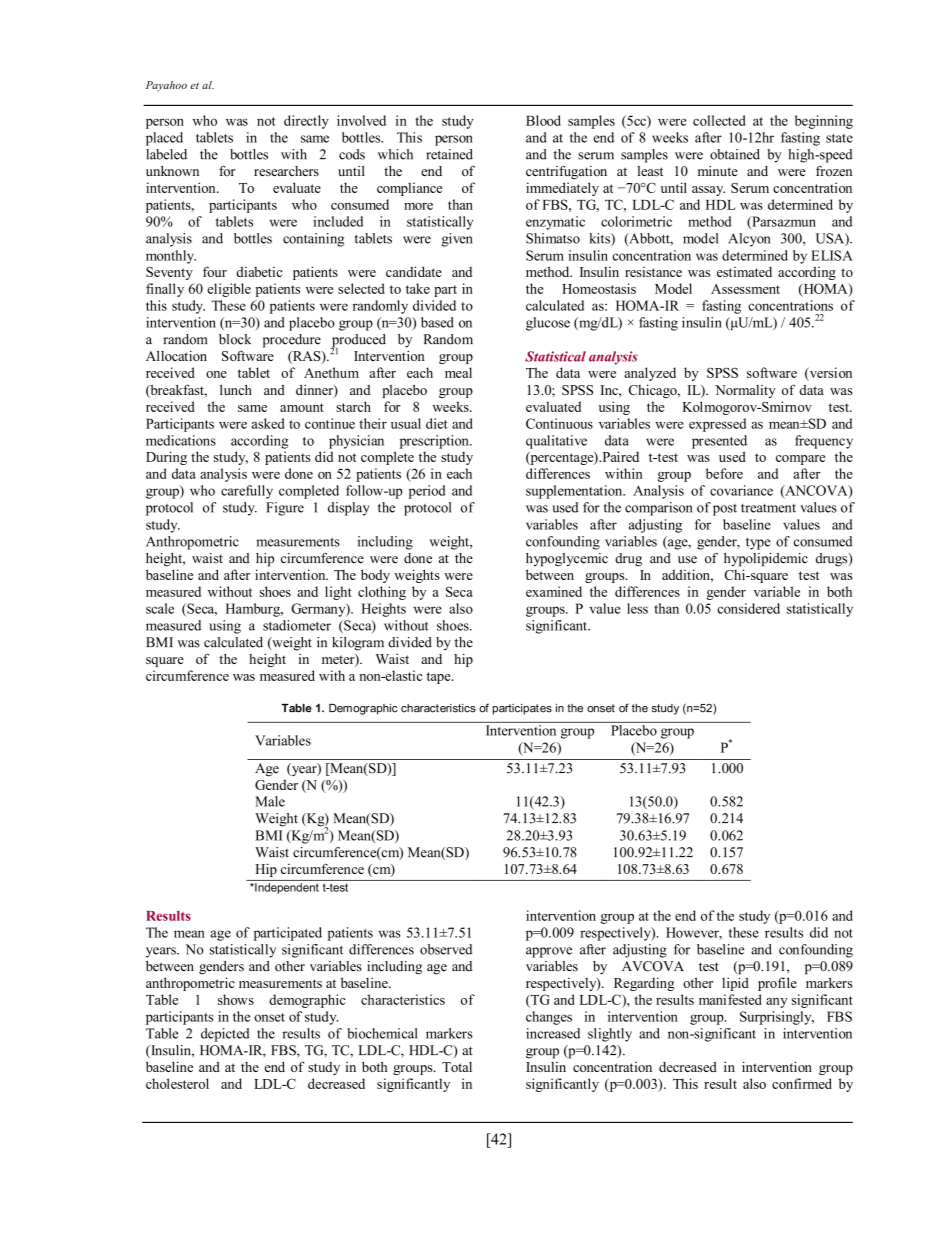 This screenshot has height=1233, width=952. What do you see at coordinates (735, 154) in the screenshot?
I see `obtained` at bounding box center [735, 154].
